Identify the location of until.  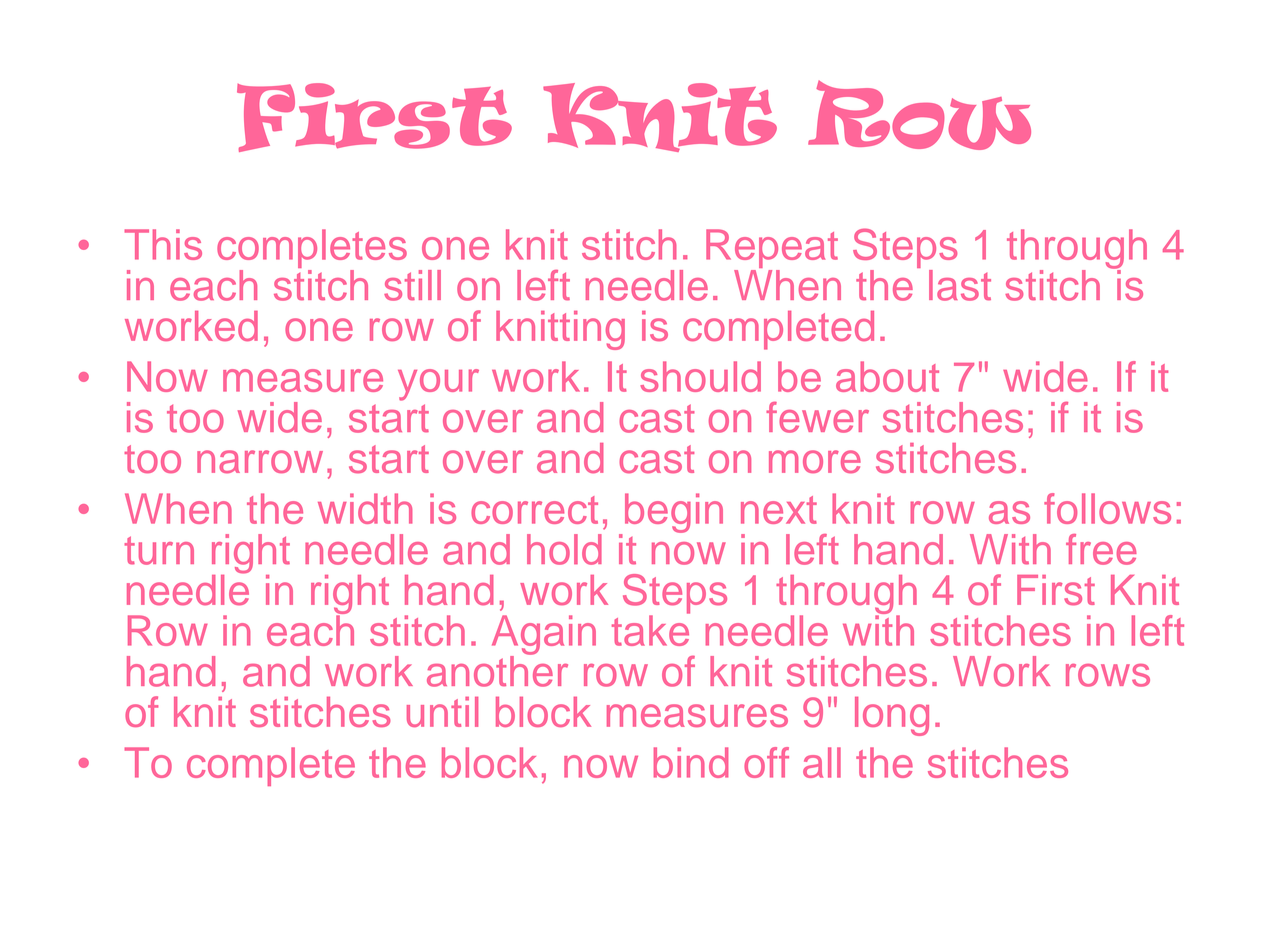
(442, 712).
